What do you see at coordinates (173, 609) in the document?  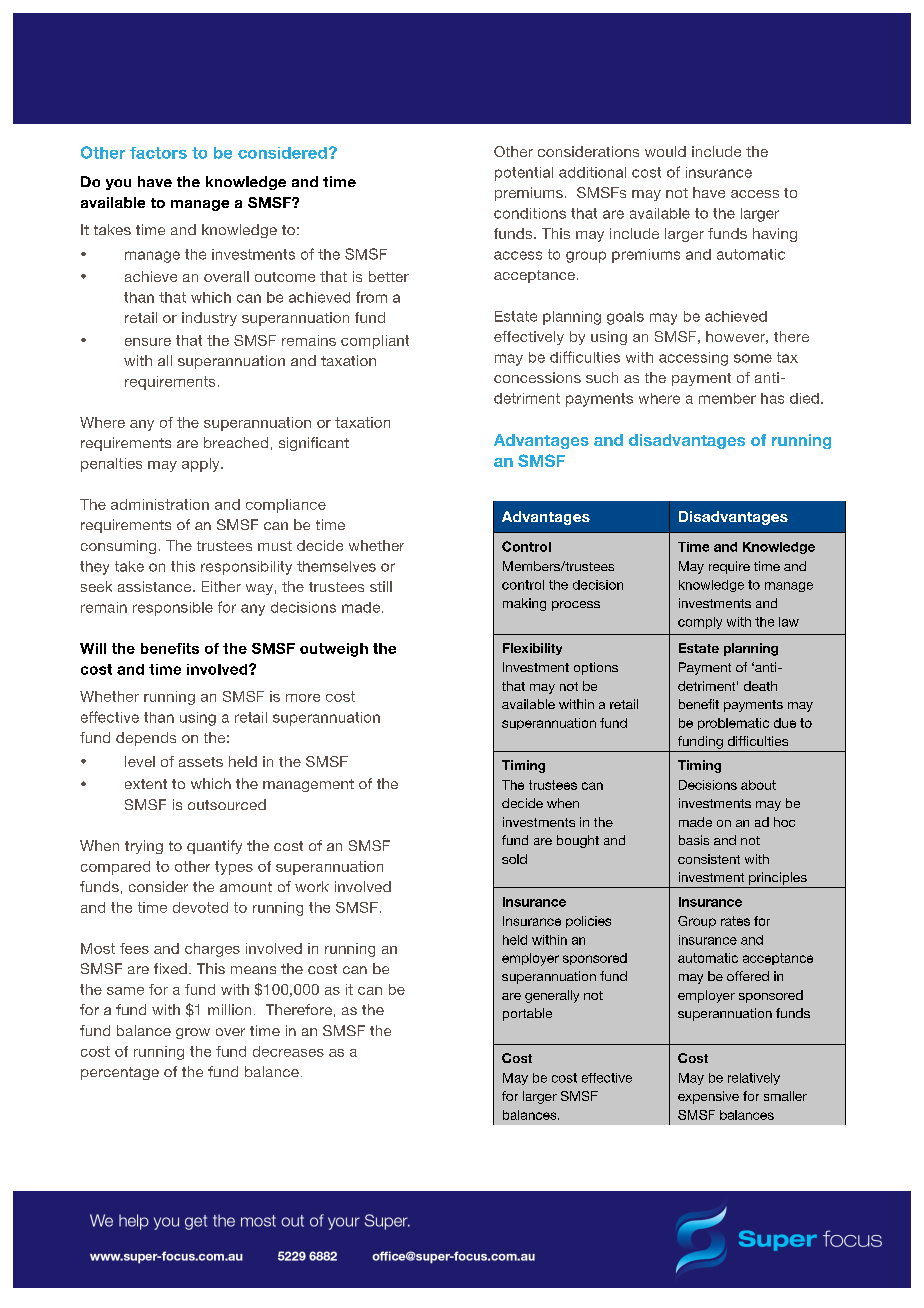 I see `responsible` at bounding box center [173, 609].
